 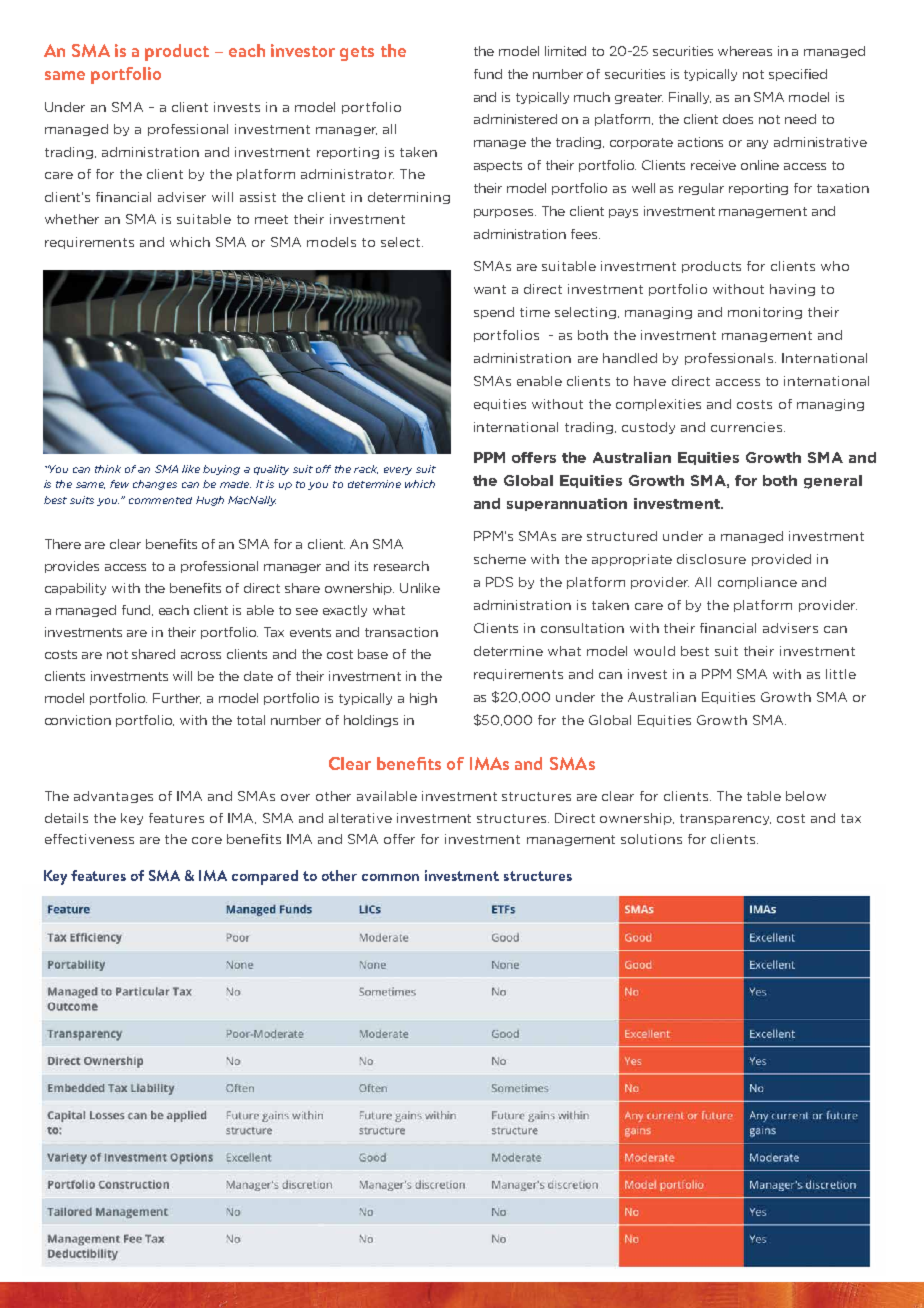 What do you see at coordinates (746, 427) in the document?
I see `currencies` at bounding box center [746, 427].
